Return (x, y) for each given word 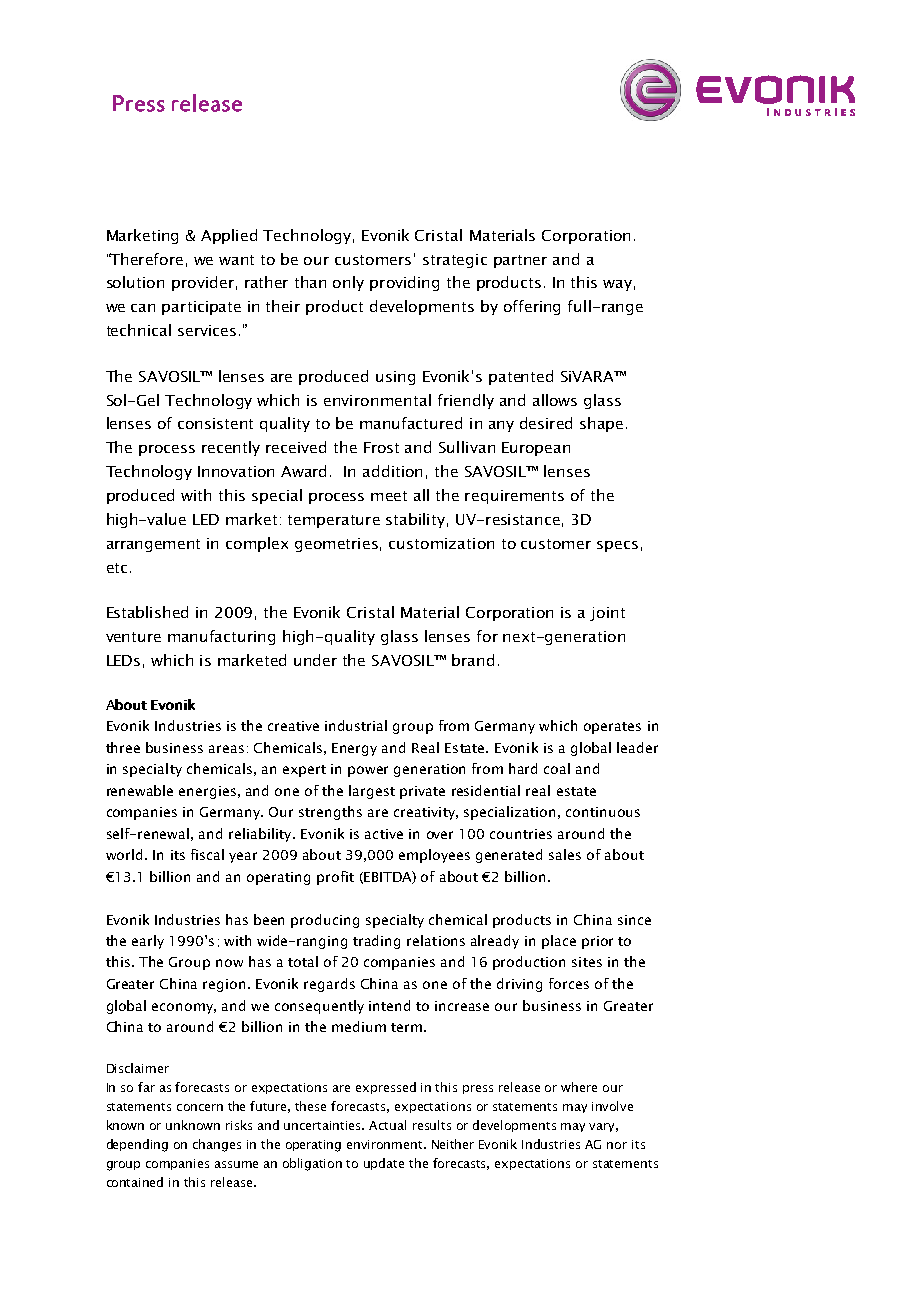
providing (404, 283)
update (384, 1164)
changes (217, 1145)
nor (617, 1145)
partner (520, 261)
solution (135, 282)
